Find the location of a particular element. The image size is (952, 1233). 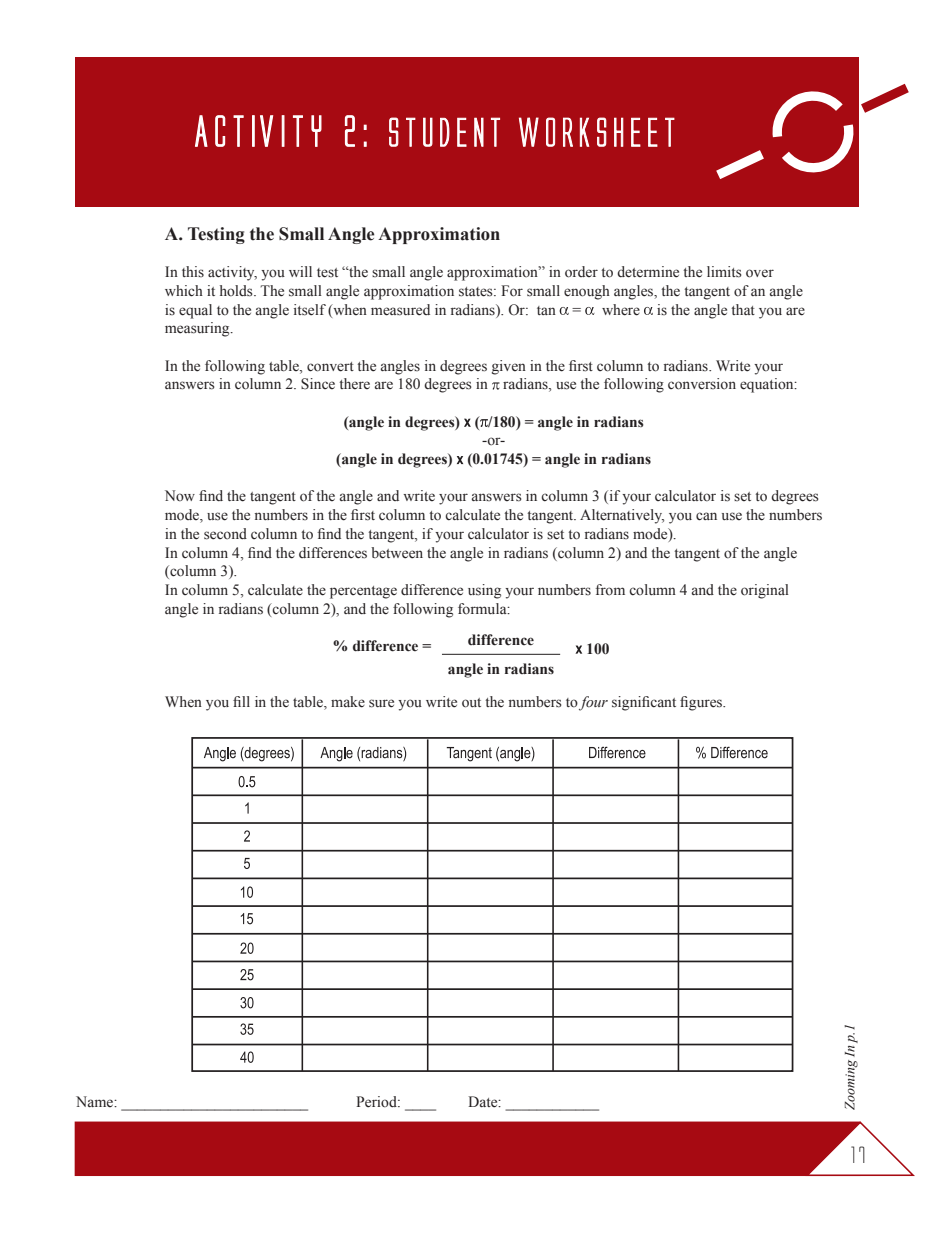

original is located at coordinates (765, 591).
